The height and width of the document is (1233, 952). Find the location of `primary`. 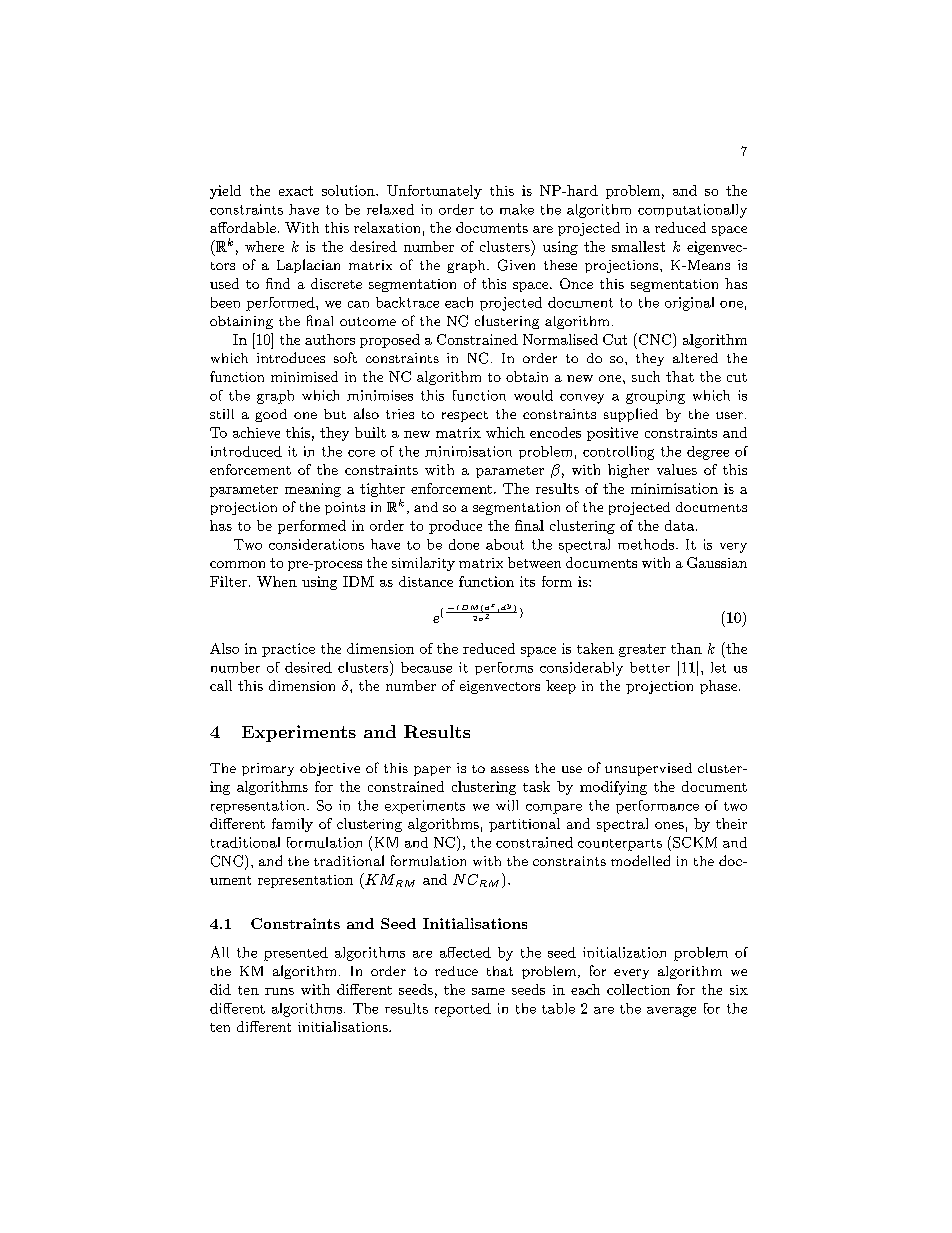

primary is located at coordinates (268, 769).
